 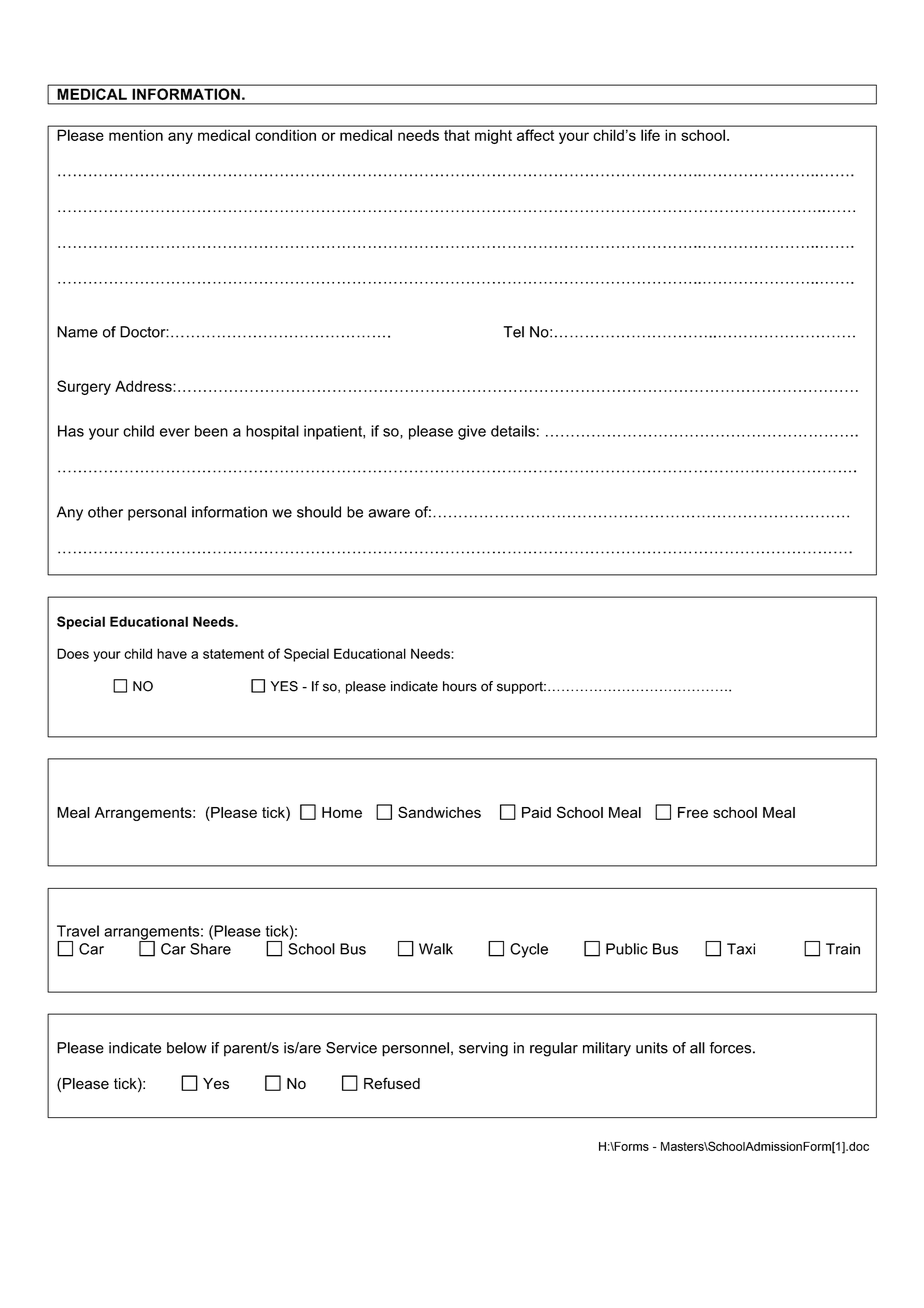 I want to click on Taxi, so click(x=741, y=949).
